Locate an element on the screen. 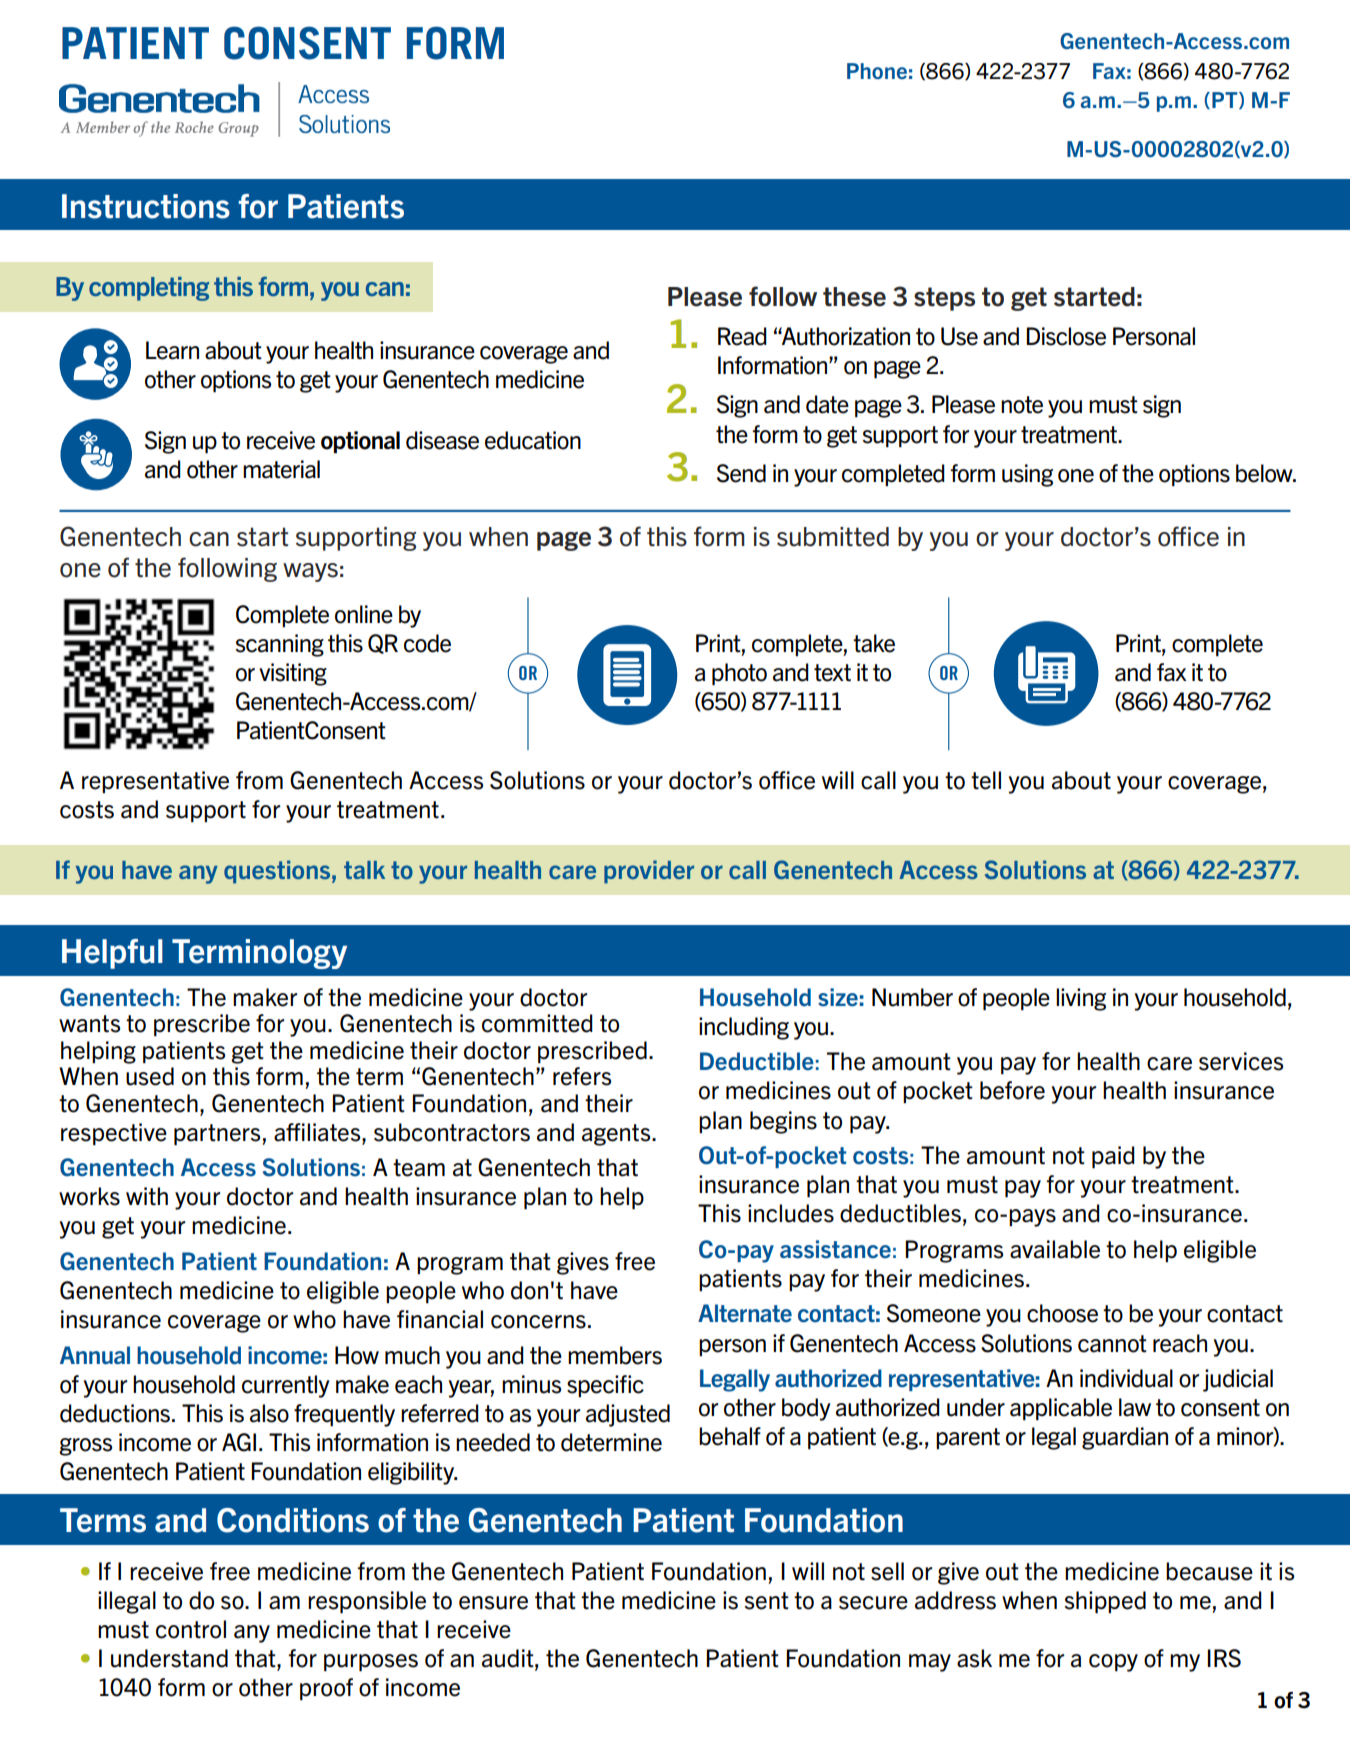  control is located at coordinates (191, 1629).
